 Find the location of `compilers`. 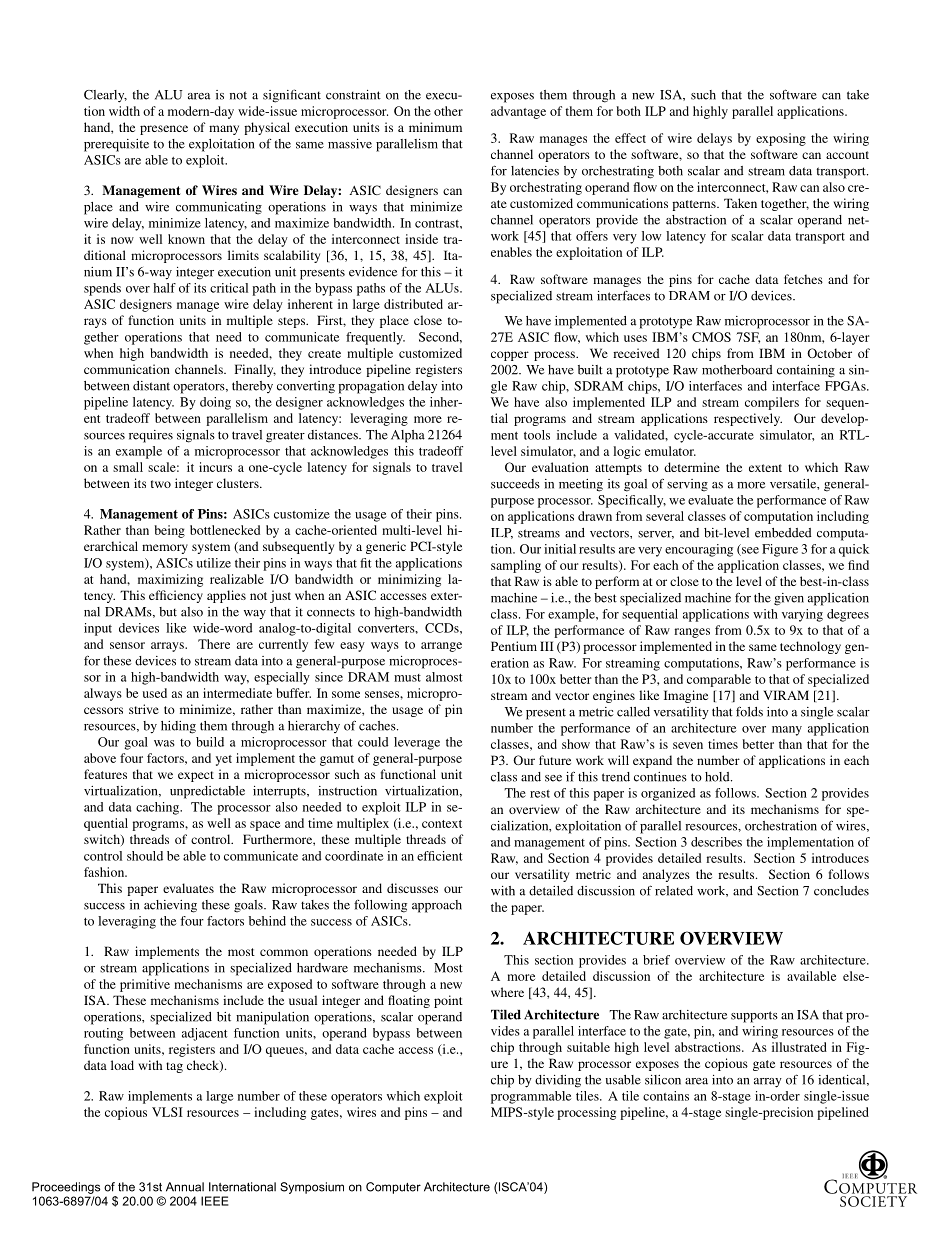

compilers is located at coordinates (772, 403).
